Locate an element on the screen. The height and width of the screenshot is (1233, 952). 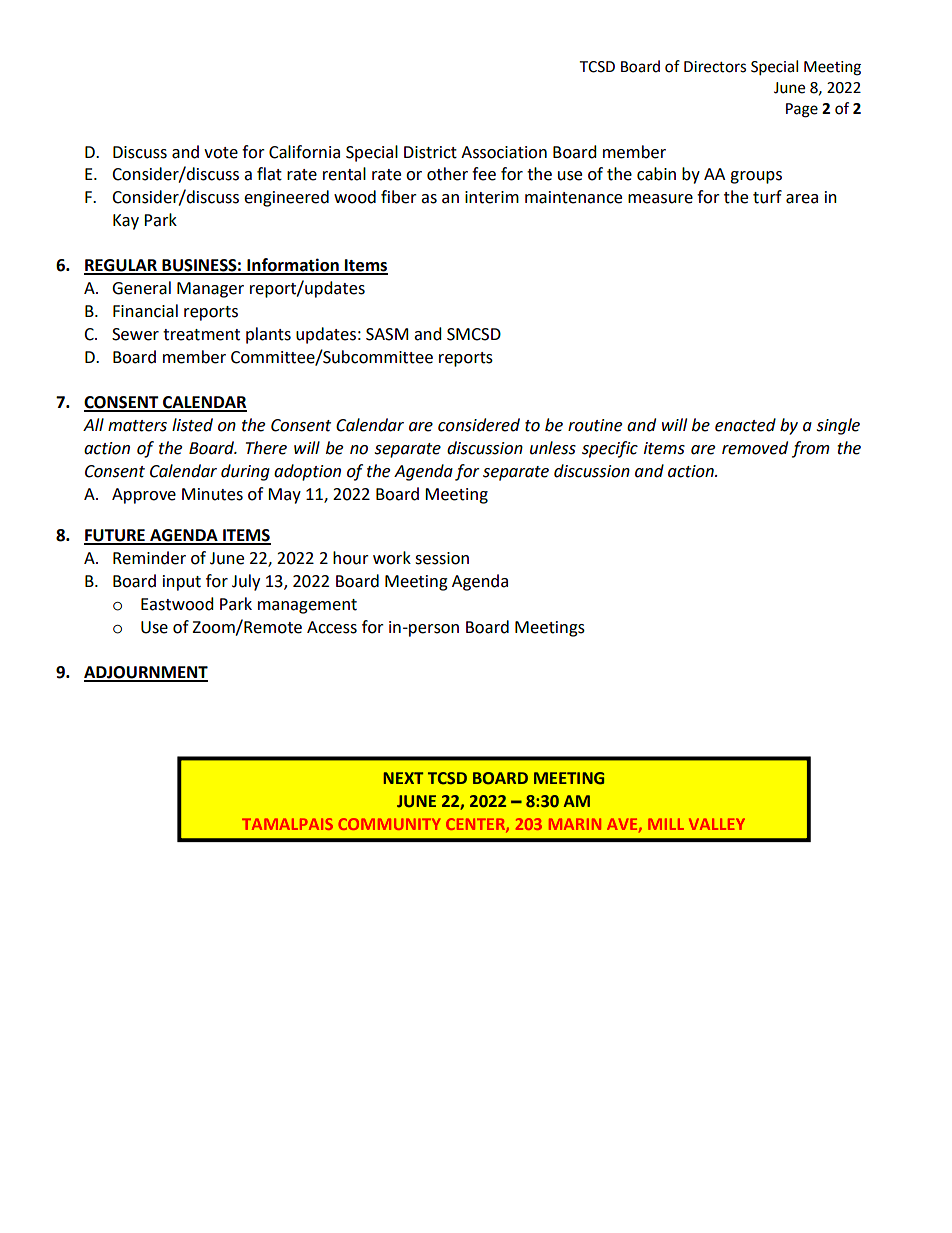
Association is located at coordinates (504, 152).
